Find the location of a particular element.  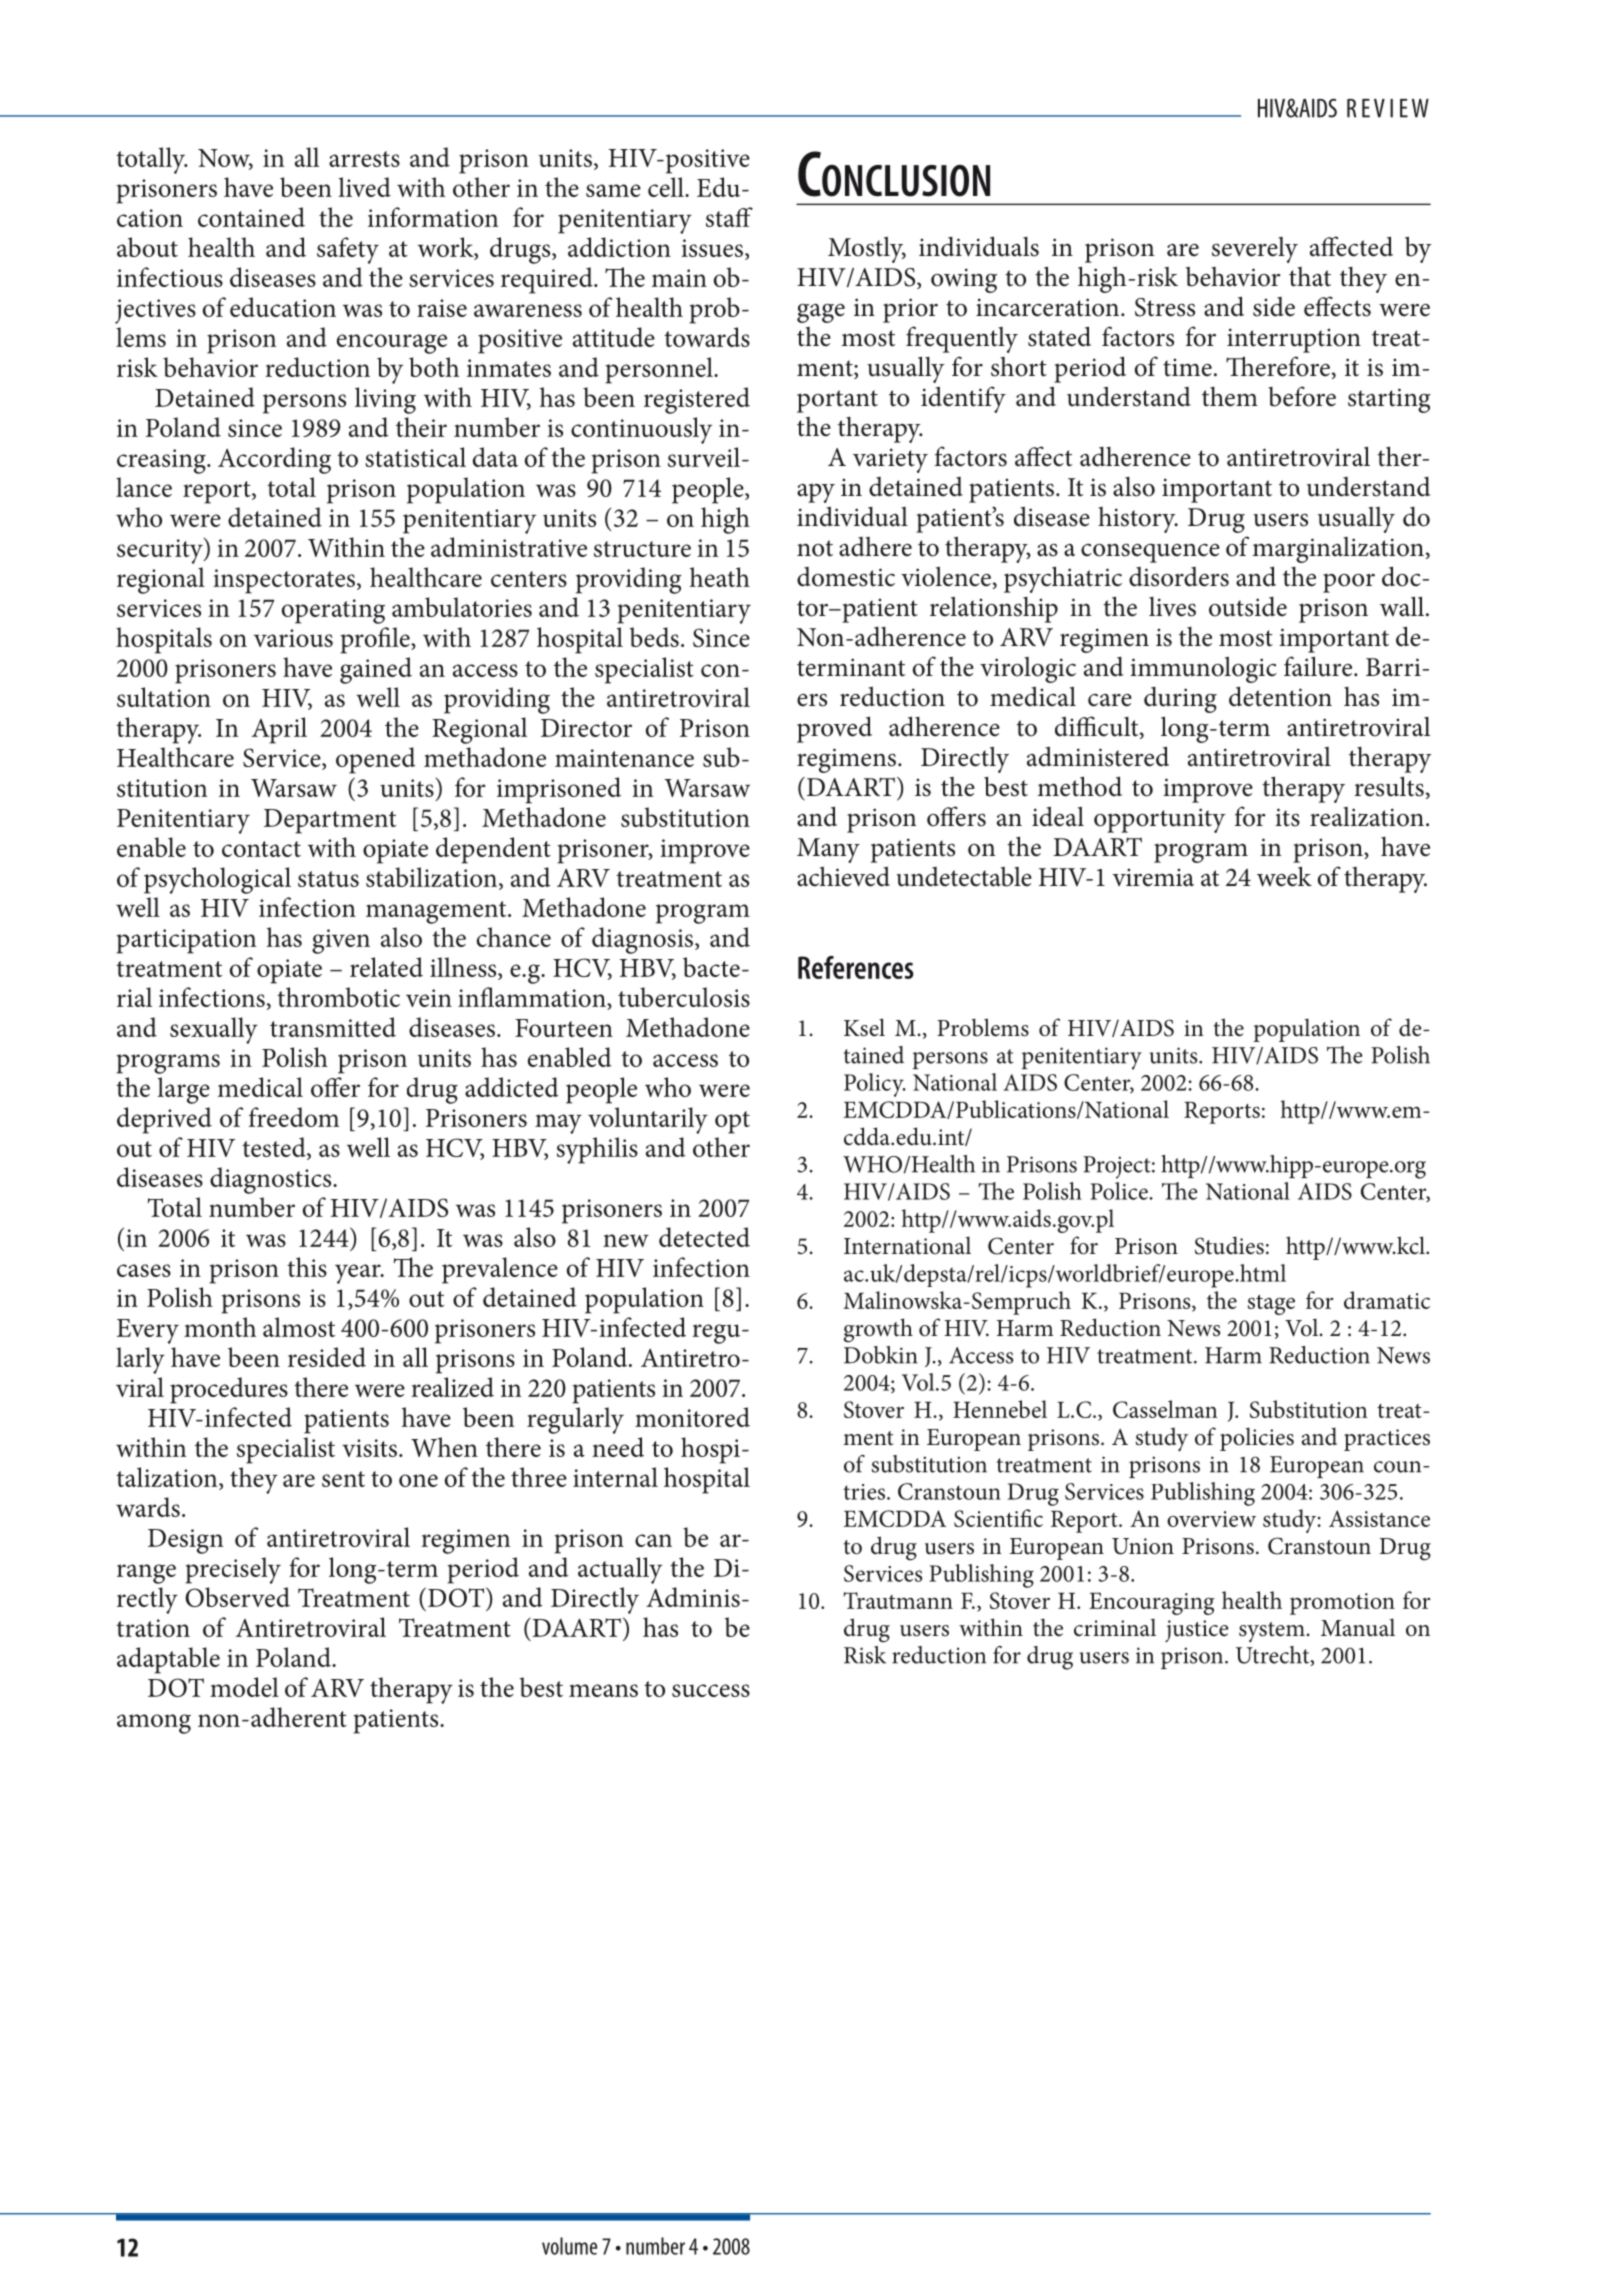

detected is located at coordinates (704, 1237).
